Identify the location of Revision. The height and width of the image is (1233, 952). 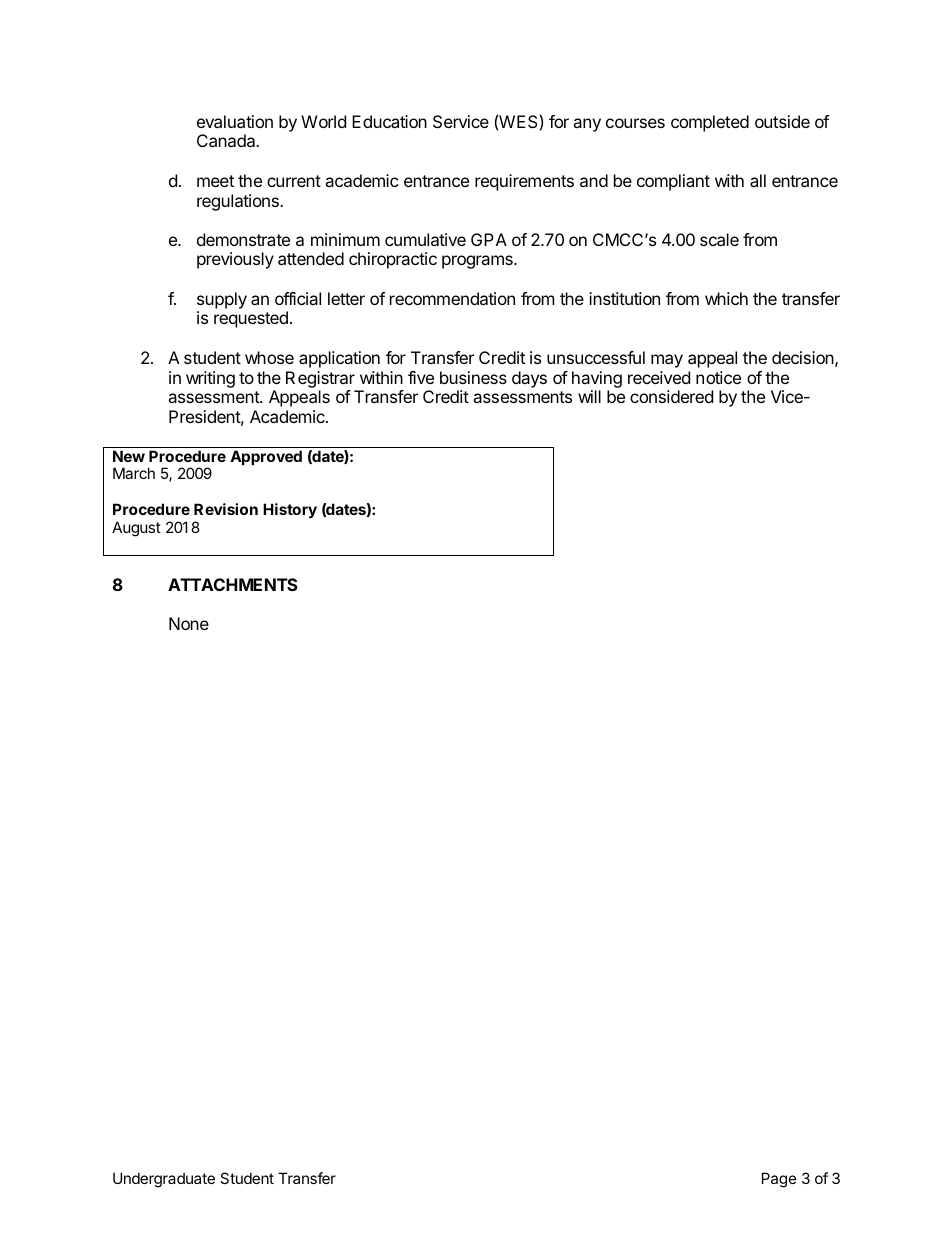
(226, 509).
